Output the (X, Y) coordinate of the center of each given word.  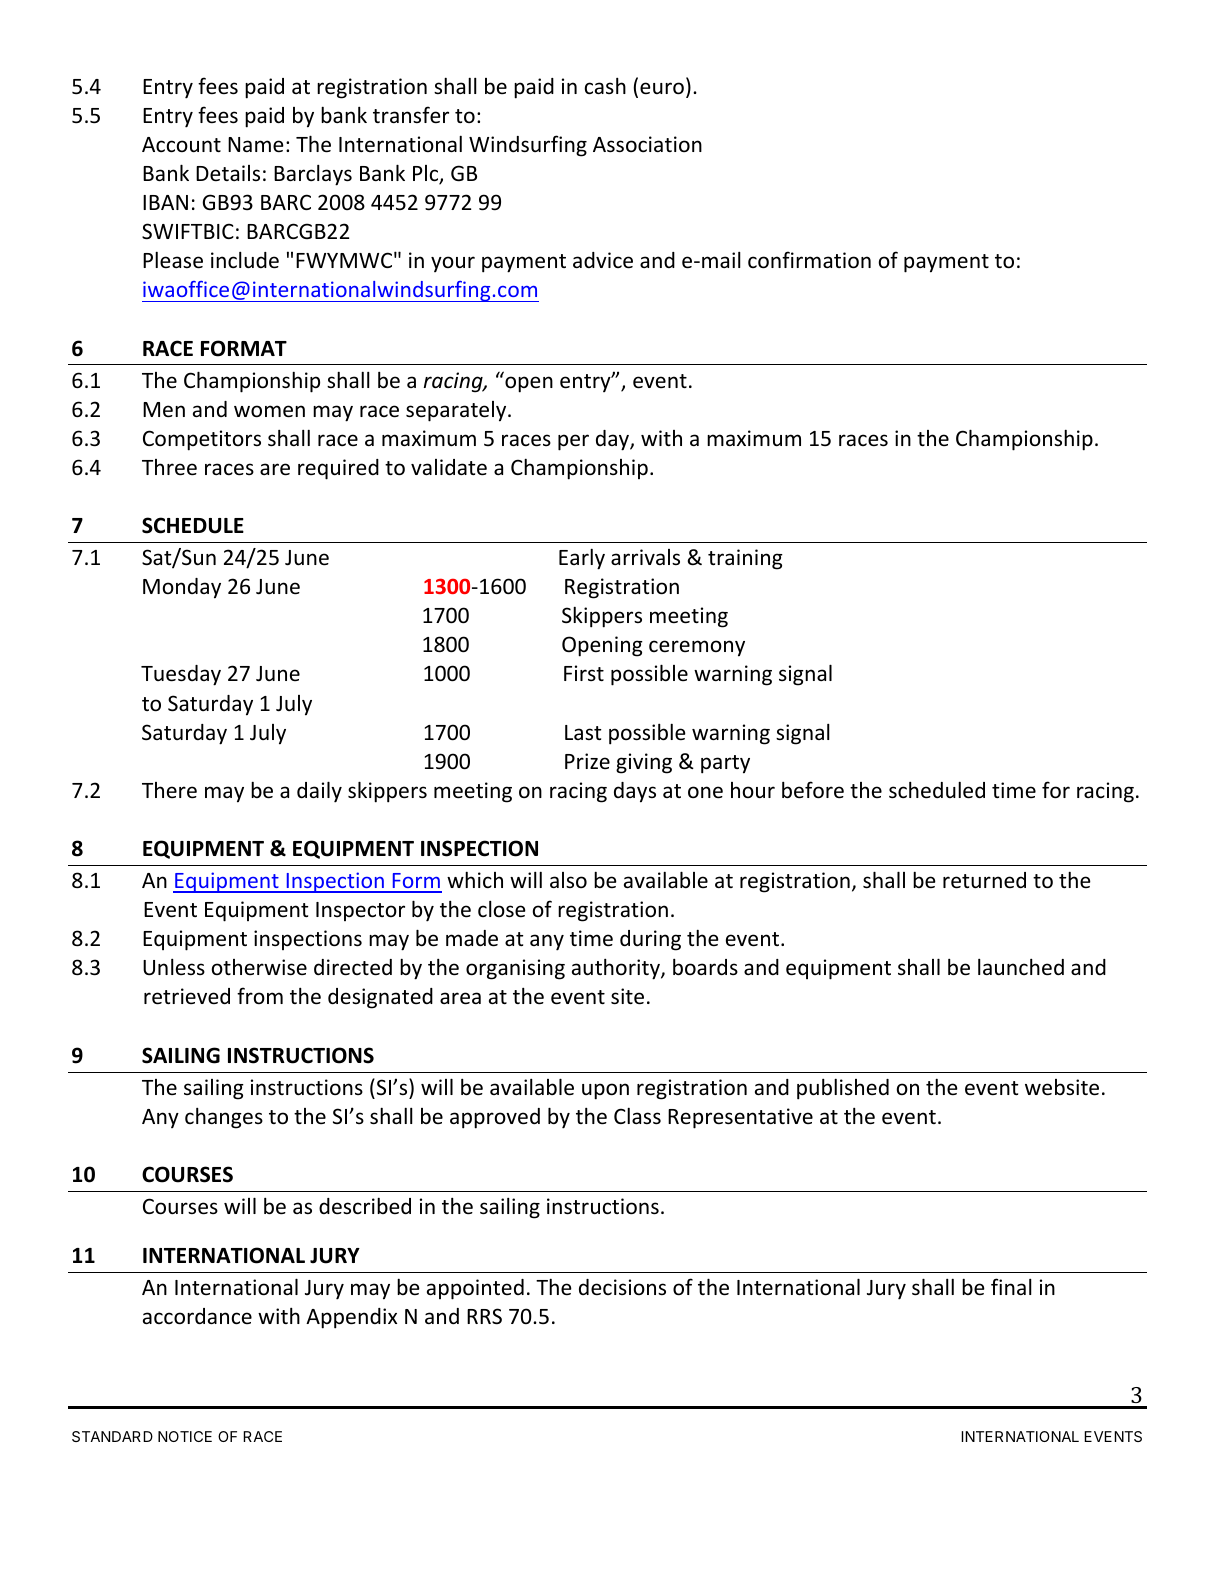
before (813, 790)
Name (256, 145)
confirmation (809, 260)
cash (605, 86)
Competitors (202, 440)
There (169, 790)
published (843, 1089)
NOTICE (185, 1436)
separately (457, 411)
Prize (587, 761)
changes (224, 1118)
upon (605, 1091)
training (745, 559)
